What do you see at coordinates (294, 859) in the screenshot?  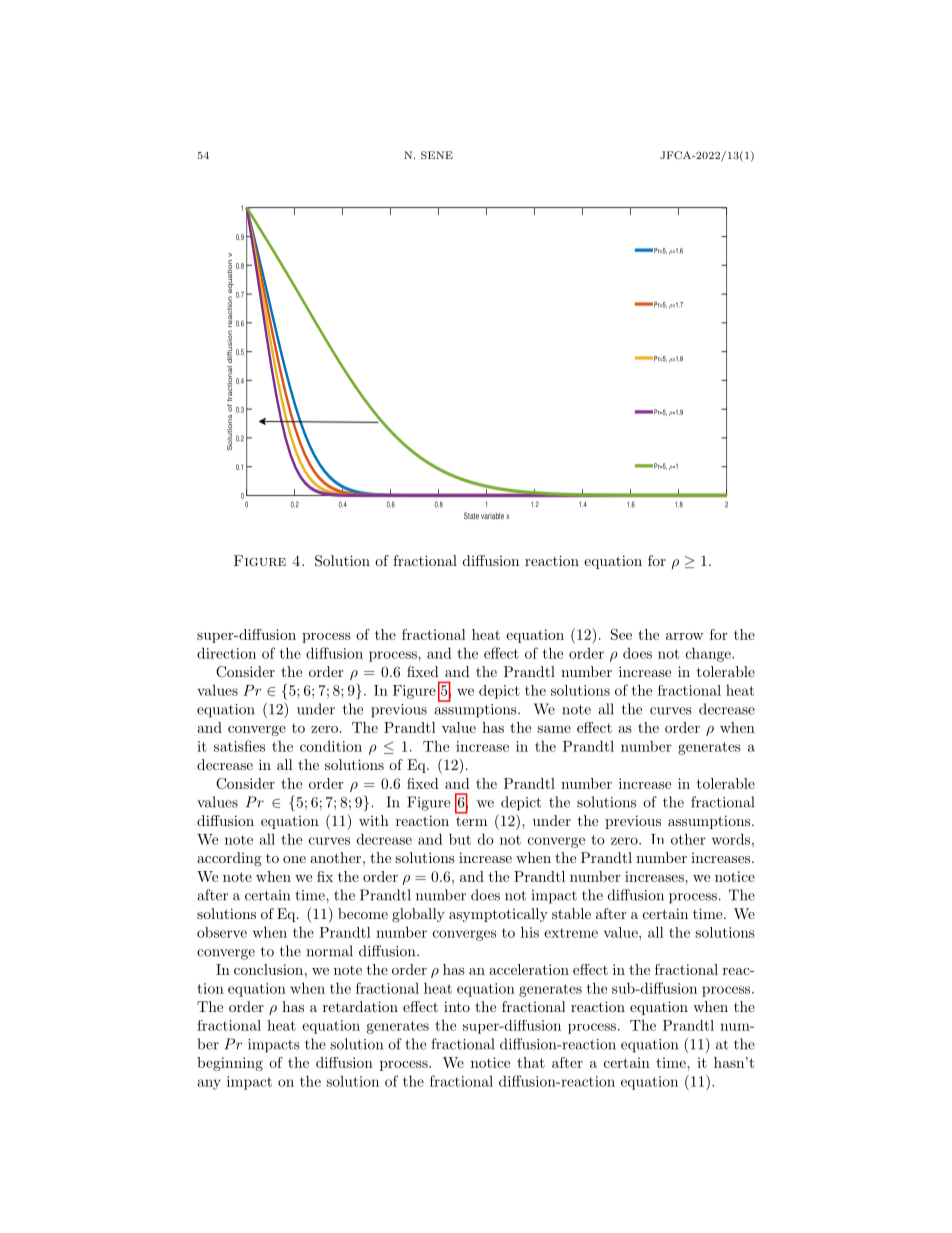 I see `one` at bounding box center [294, 859].
